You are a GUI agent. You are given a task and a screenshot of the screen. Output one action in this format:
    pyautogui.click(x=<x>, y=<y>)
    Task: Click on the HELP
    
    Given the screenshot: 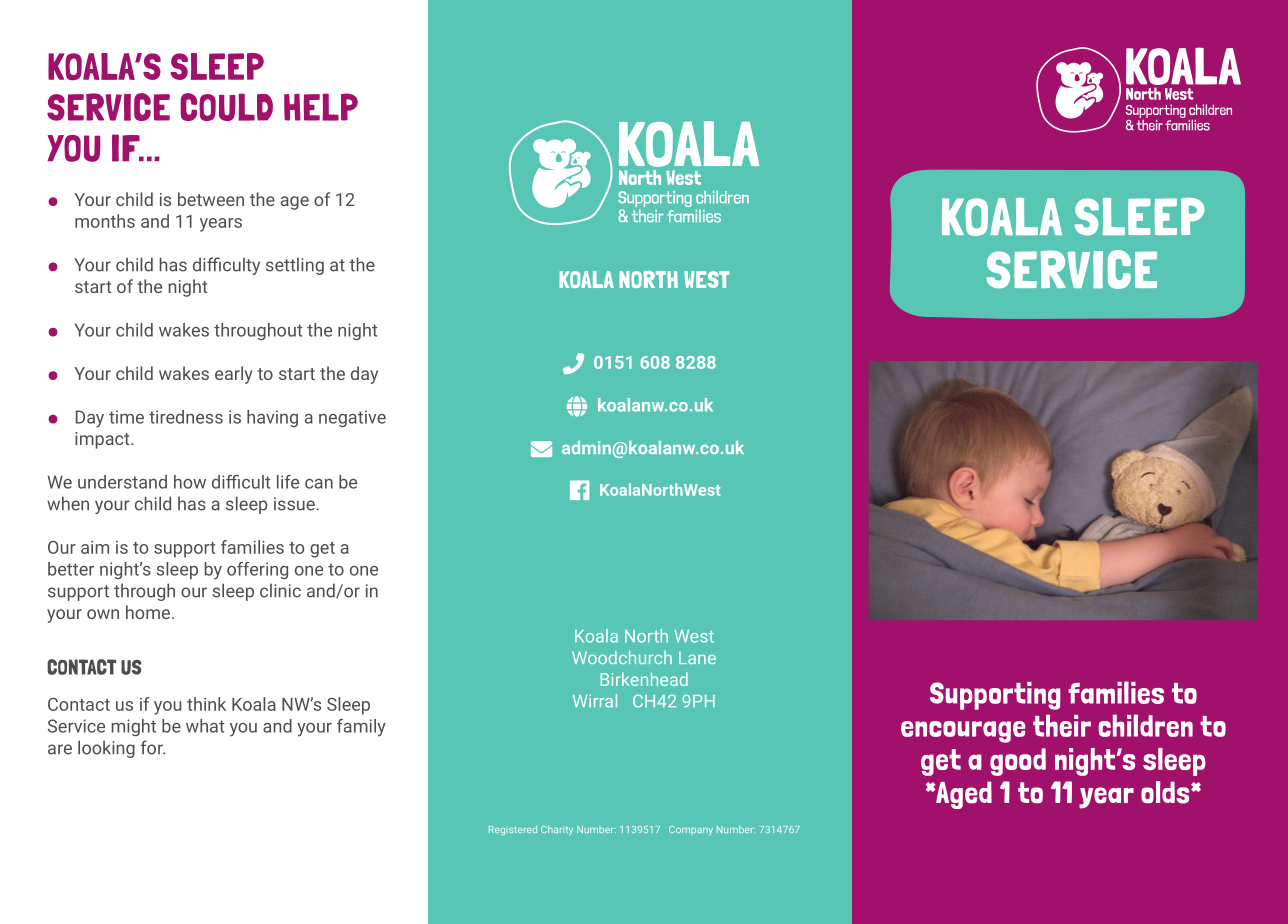 What is the action you would take?
    pyautogui.click(x=321, y=107)
